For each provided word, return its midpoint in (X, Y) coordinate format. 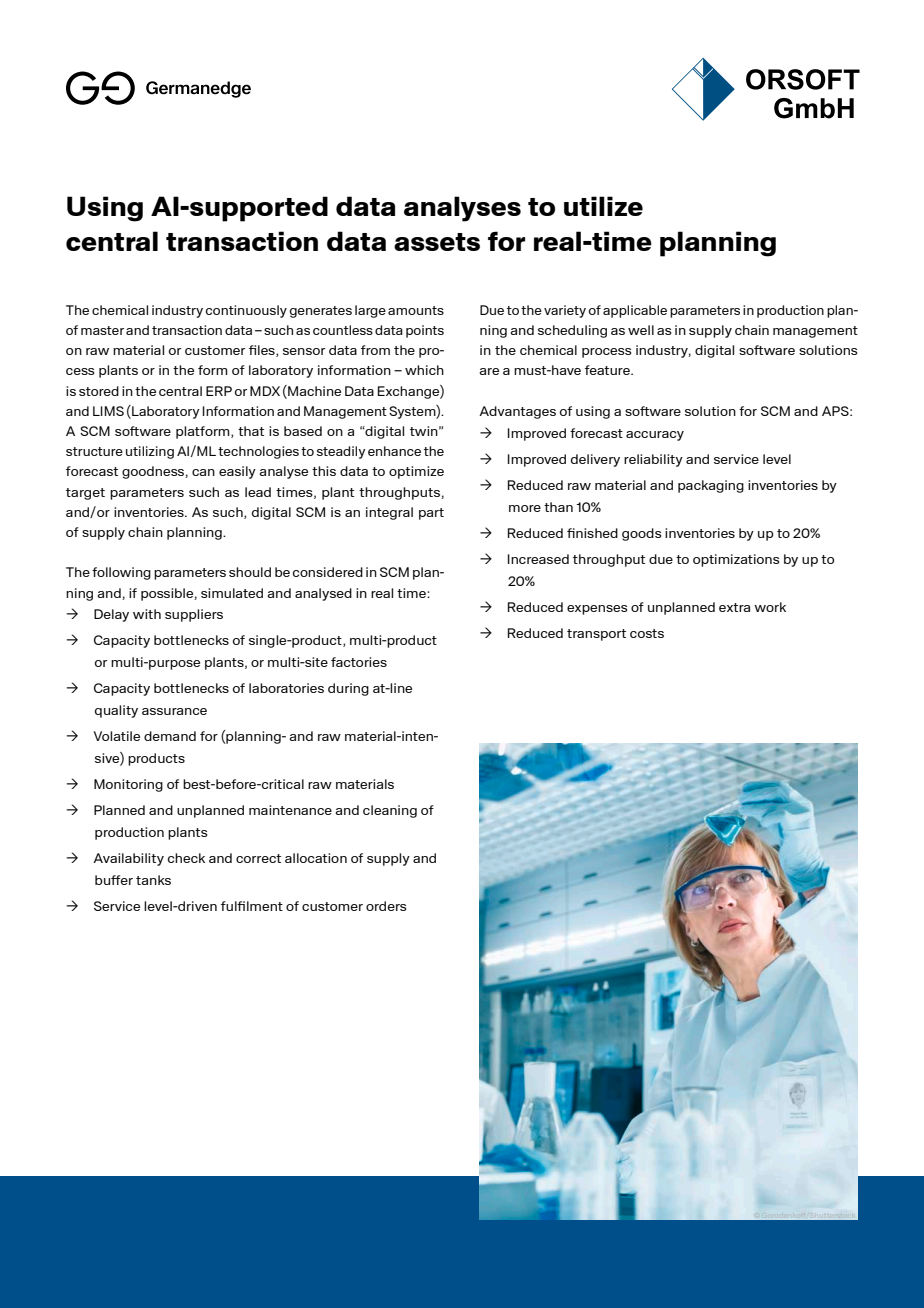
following (121, 573)
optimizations (736, 560)
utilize (603, 206)
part (431, 514)
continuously (246, 311)
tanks (153, 880)
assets (437, 242)
